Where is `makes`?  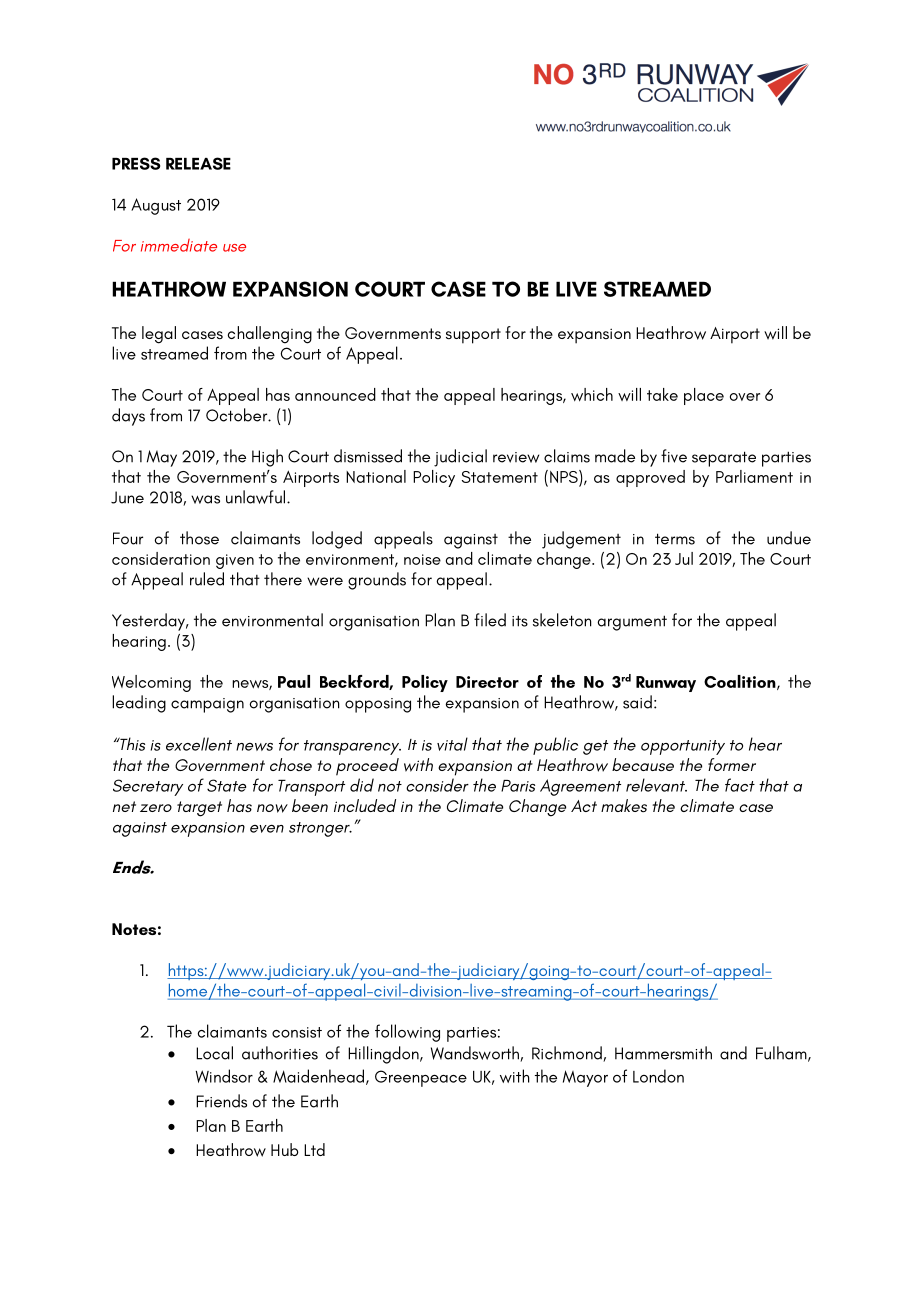
makes is located at coordinates (624, 805).
